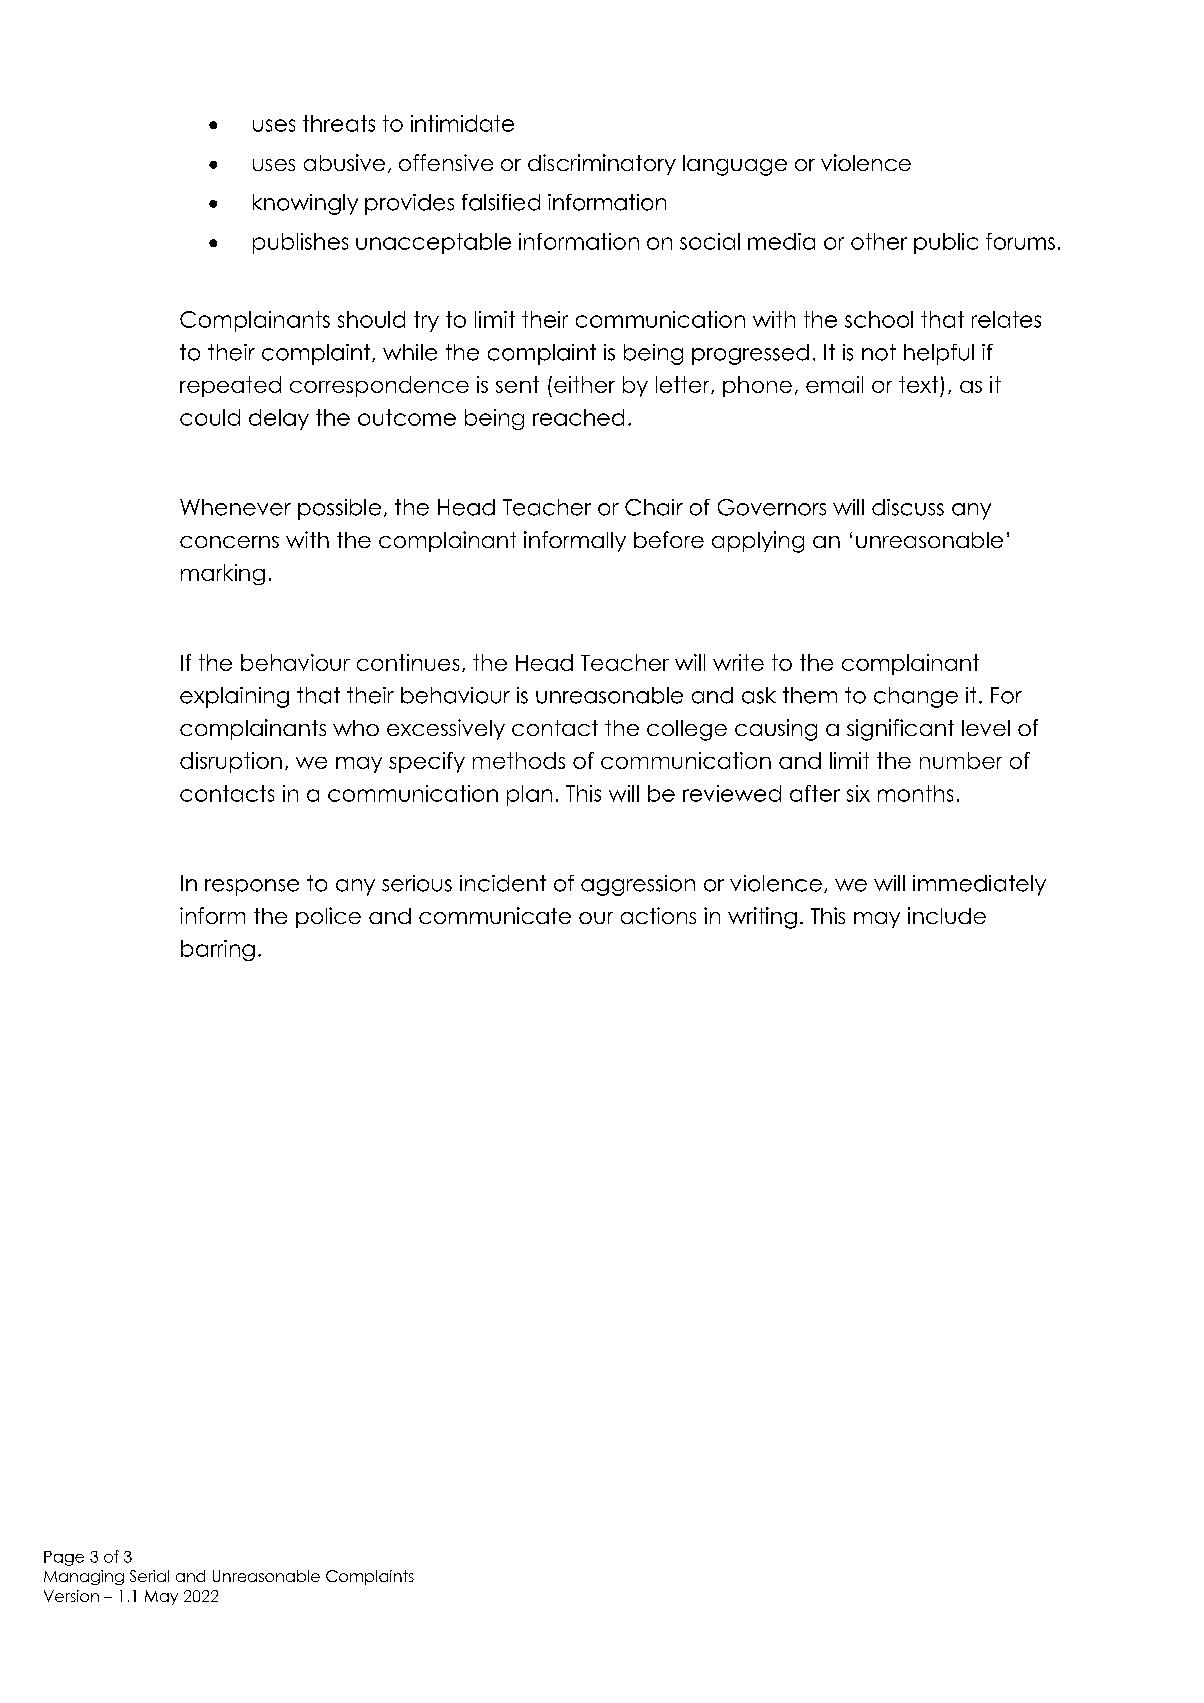  What do you see at coordinates (947, 915) in the screenshot?
I see `include` at bounding box center [947, 915].
